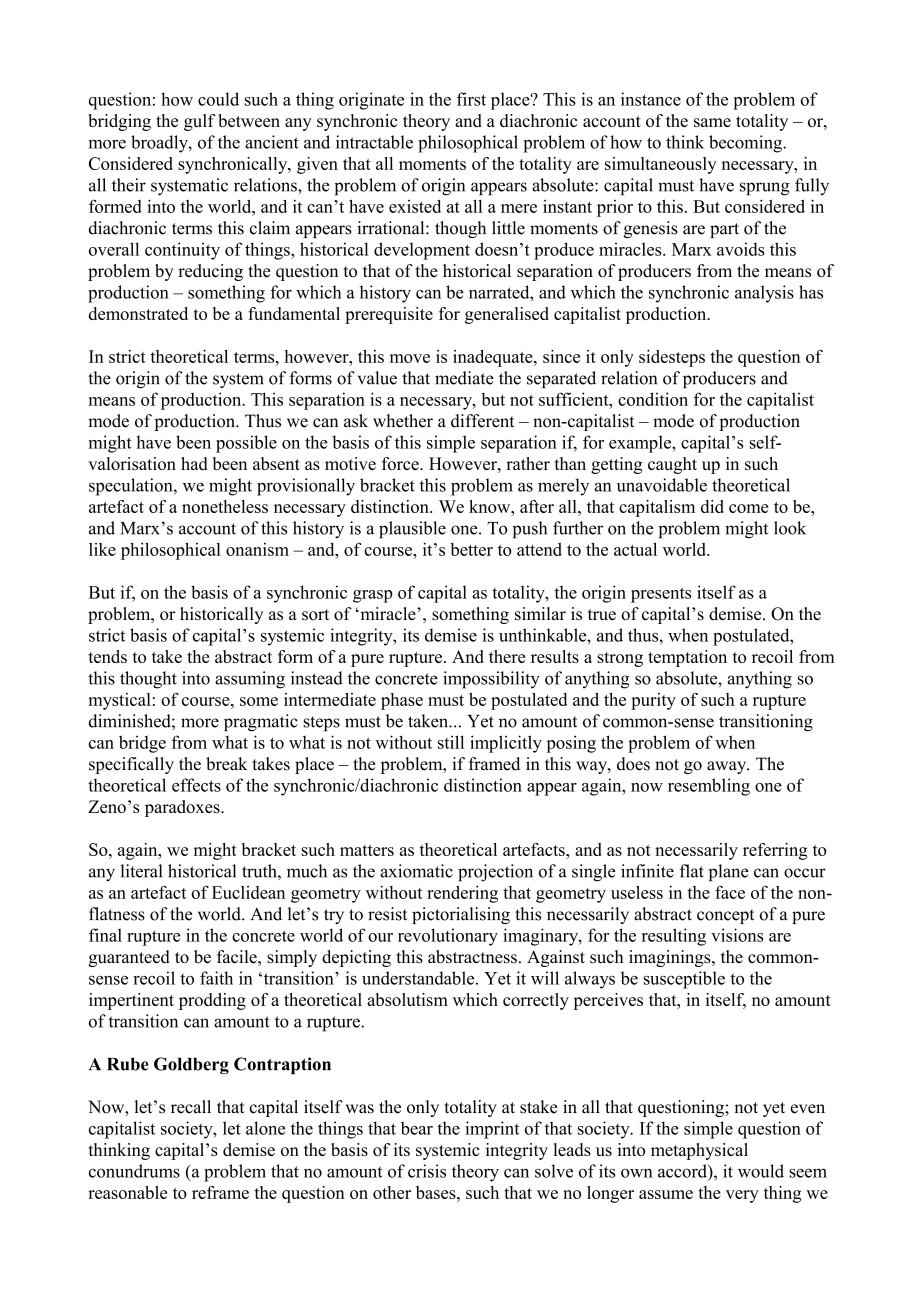 Image resolution: width=924 pixels, height=1308 pixels. What do you see at coordinates (471, 99) in the document?
I see `first` at bounding box center [471, 99].
